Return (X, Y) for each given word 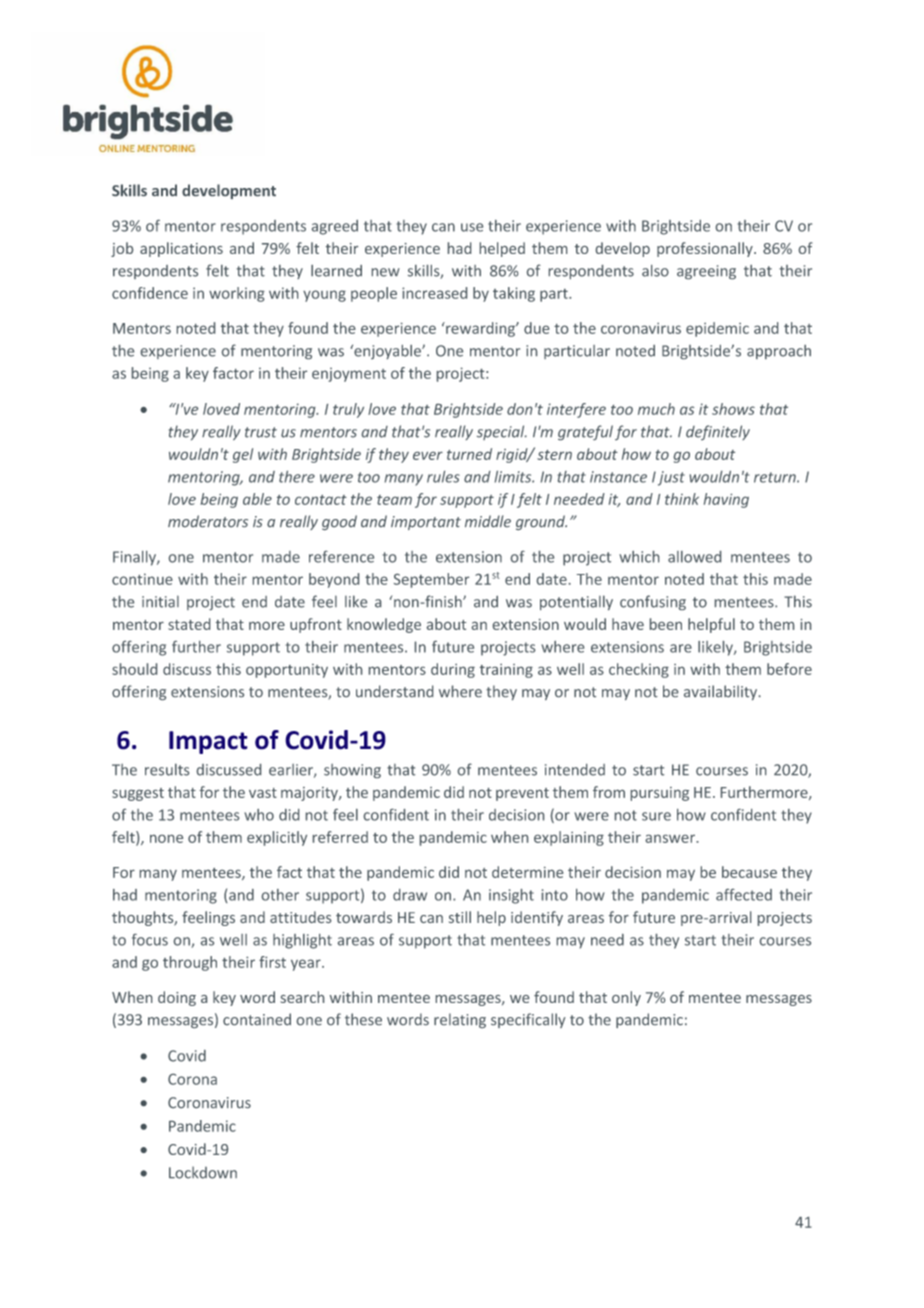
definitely (718, 432)
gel (243, 455)
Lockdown (203, 1172)
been (666, 624)
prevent (522, 794)
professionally (706, 249)
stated (189, 624)
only (626, 998)
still (460, 917)
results (167, 769)
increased (434, 293)
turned (469, 454)
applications (181, 249)
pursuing (660, 794)
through (190, 963)
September (431, 580)
